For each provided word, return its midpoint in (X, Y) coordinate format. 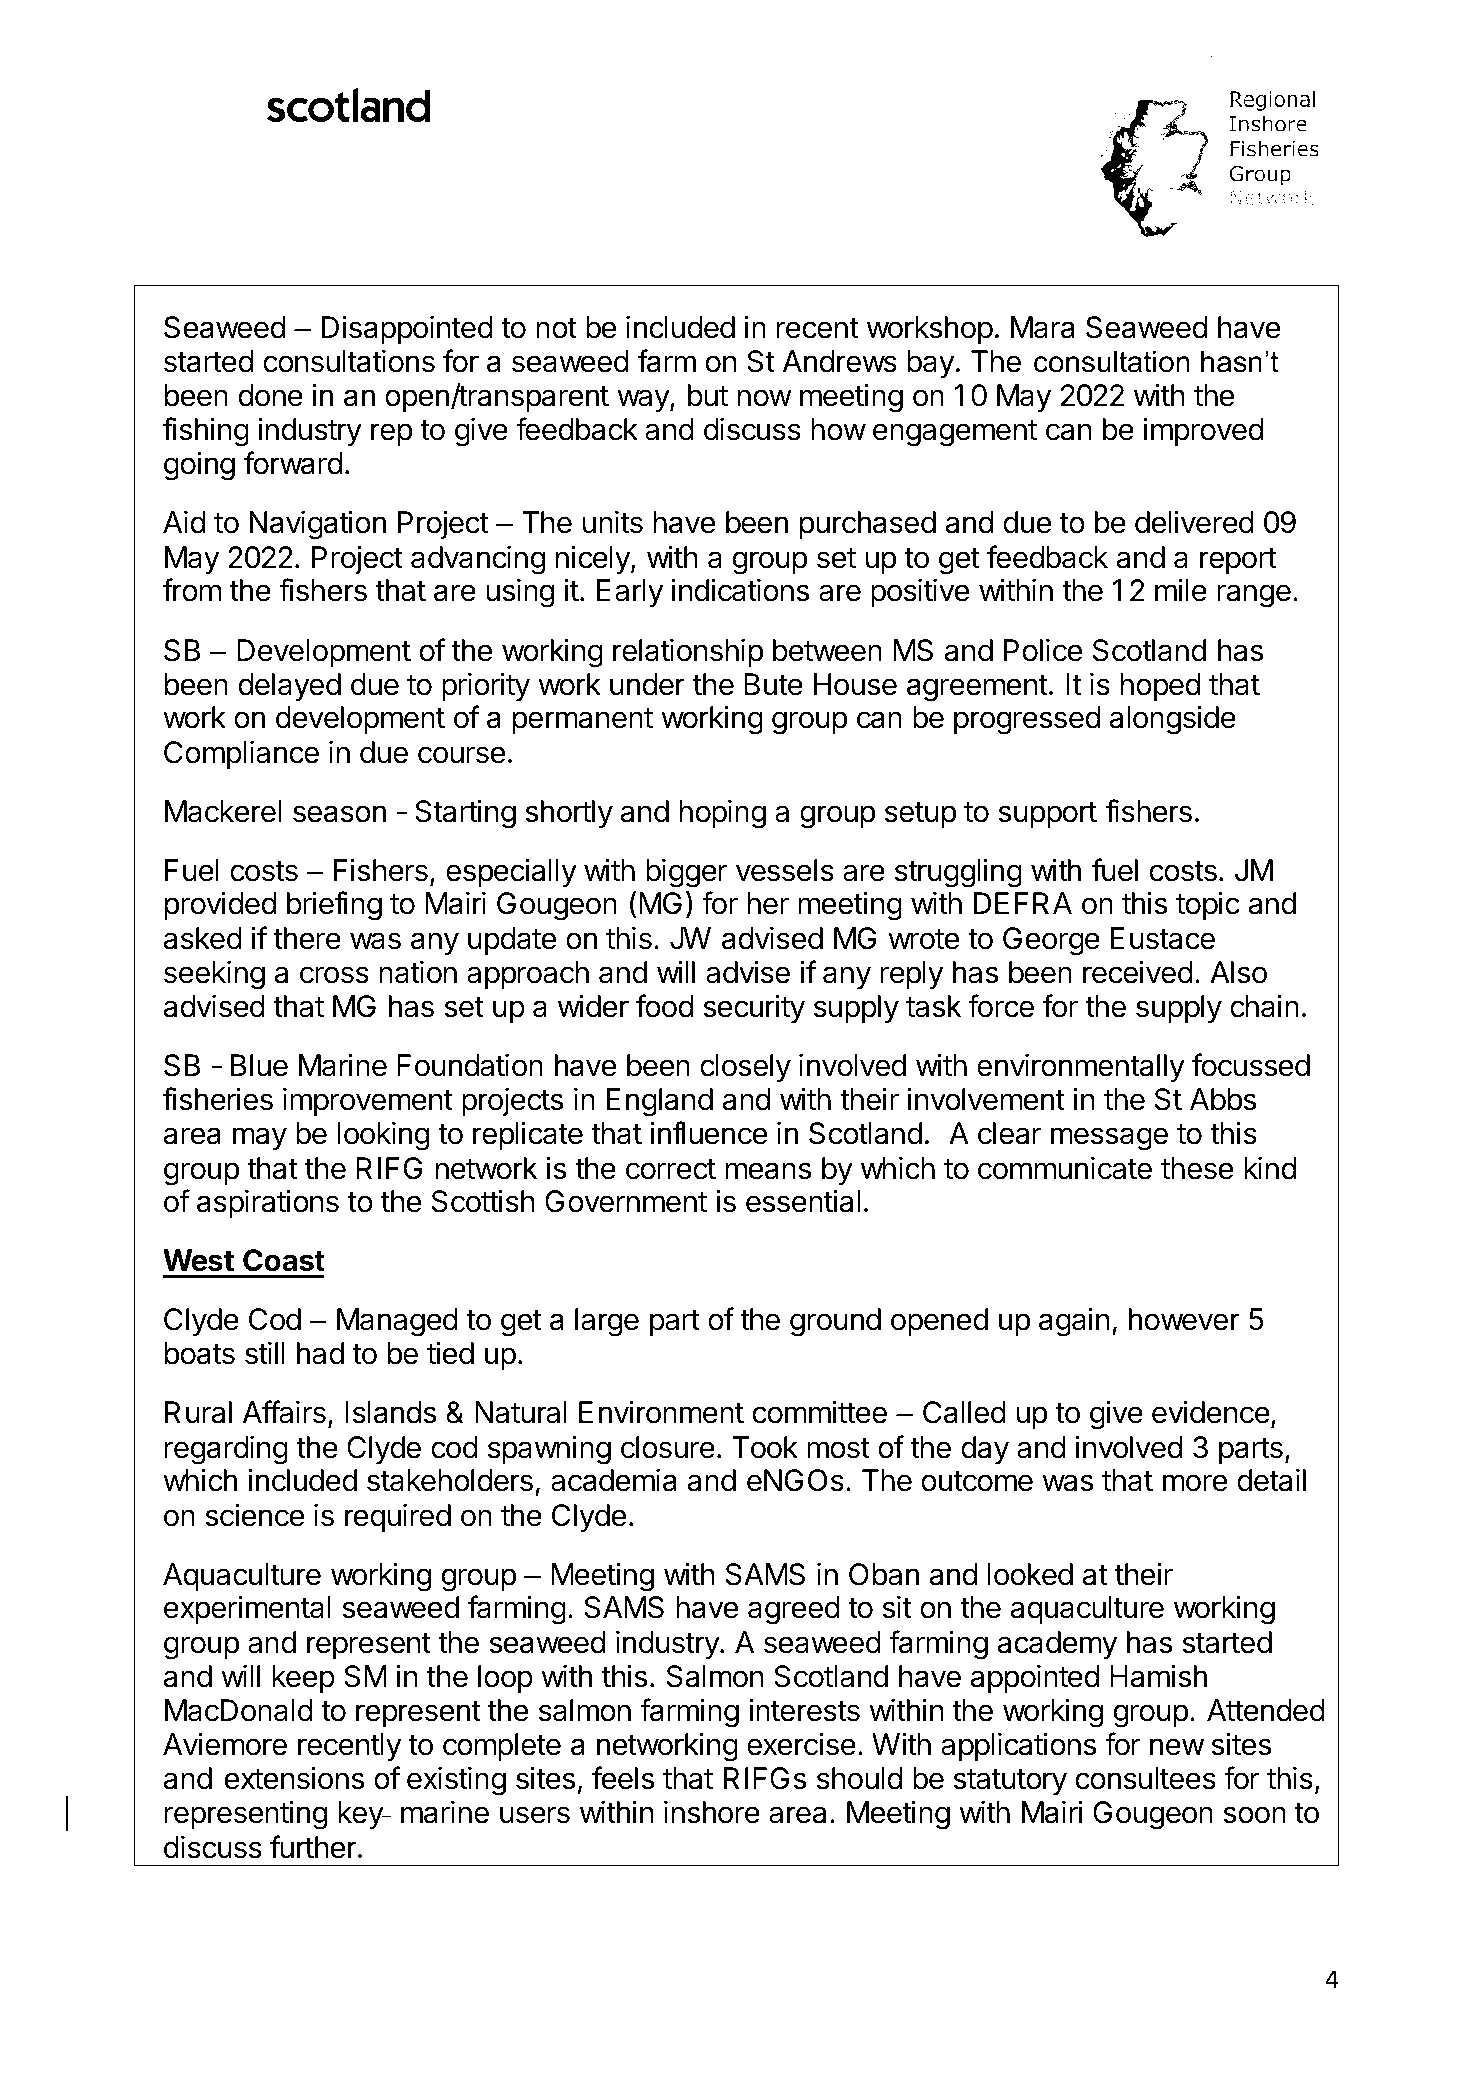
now (764, 398)
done (271, 395)
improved (1203, 431)
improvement (368, 1101)
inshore (712, 1812)
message (1109, 1139)
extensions (294, 1778)
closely (745, 1068)
